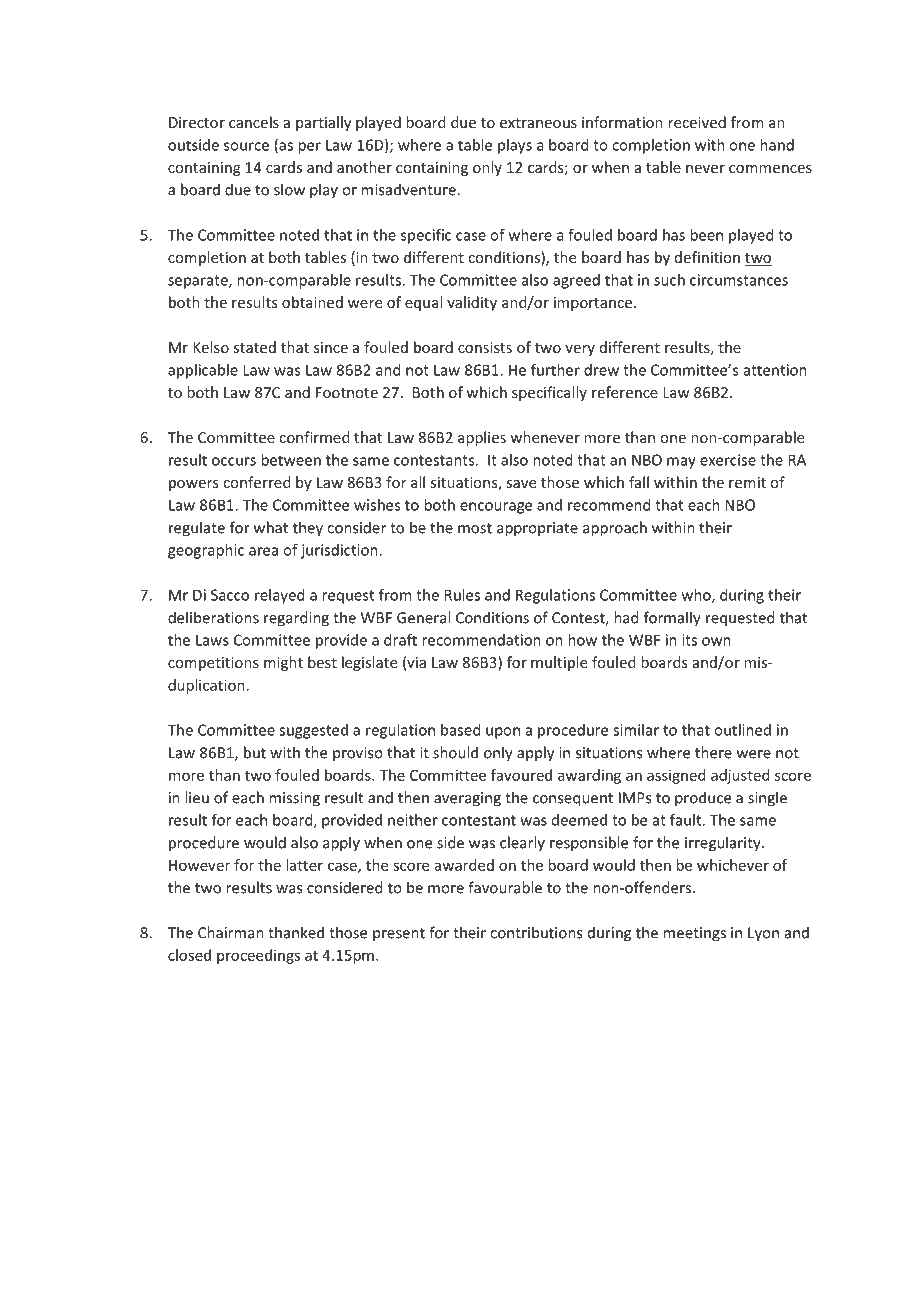  What do you see at coordinates (246, 146) in the image?
I see `source` at bounding box center [246, 146].
